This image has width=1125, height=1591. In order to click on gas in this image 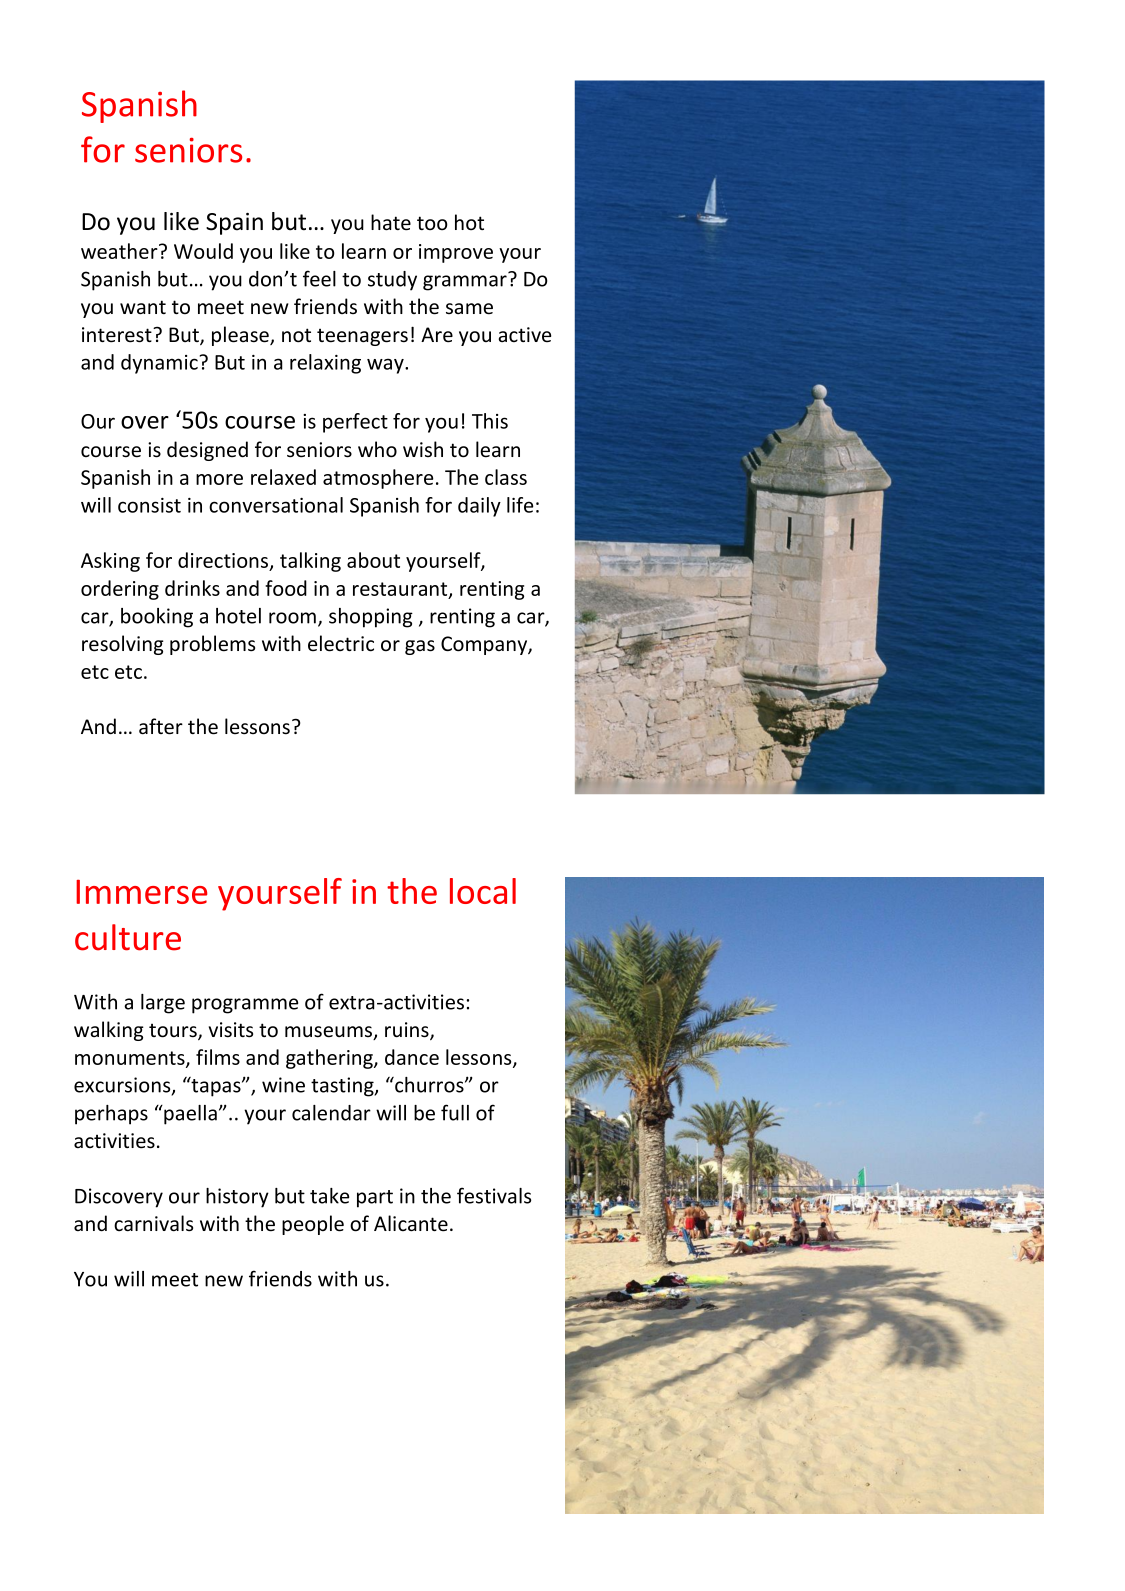, I will do `click(420, 647)`.
